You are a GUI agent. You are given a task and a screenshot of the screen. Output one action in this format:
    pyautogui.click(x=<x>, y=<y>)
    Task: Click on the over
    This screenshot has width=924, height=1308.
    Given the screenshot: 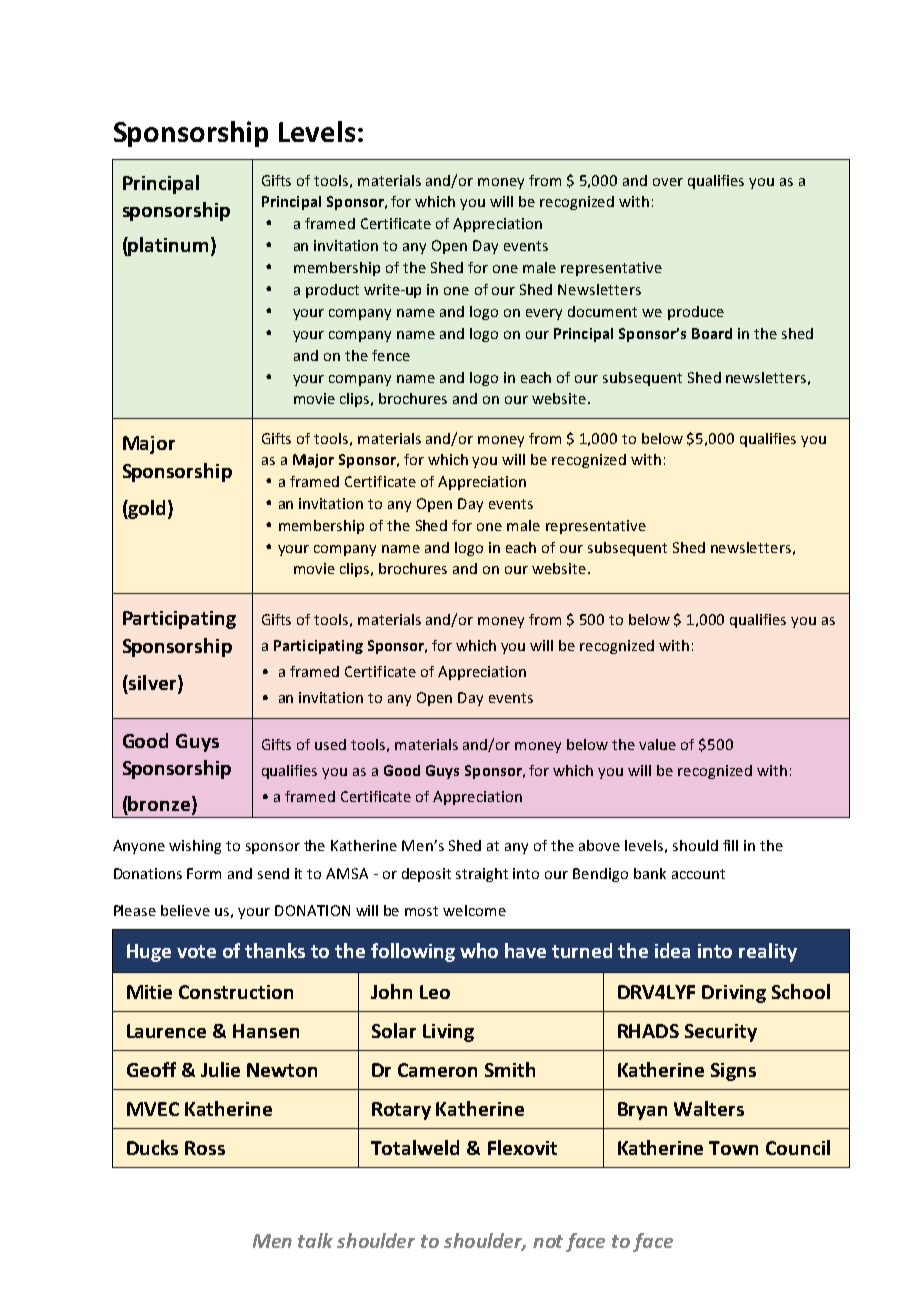 What is the action you would take?
    pyautogui.click(x=668, y=182)
